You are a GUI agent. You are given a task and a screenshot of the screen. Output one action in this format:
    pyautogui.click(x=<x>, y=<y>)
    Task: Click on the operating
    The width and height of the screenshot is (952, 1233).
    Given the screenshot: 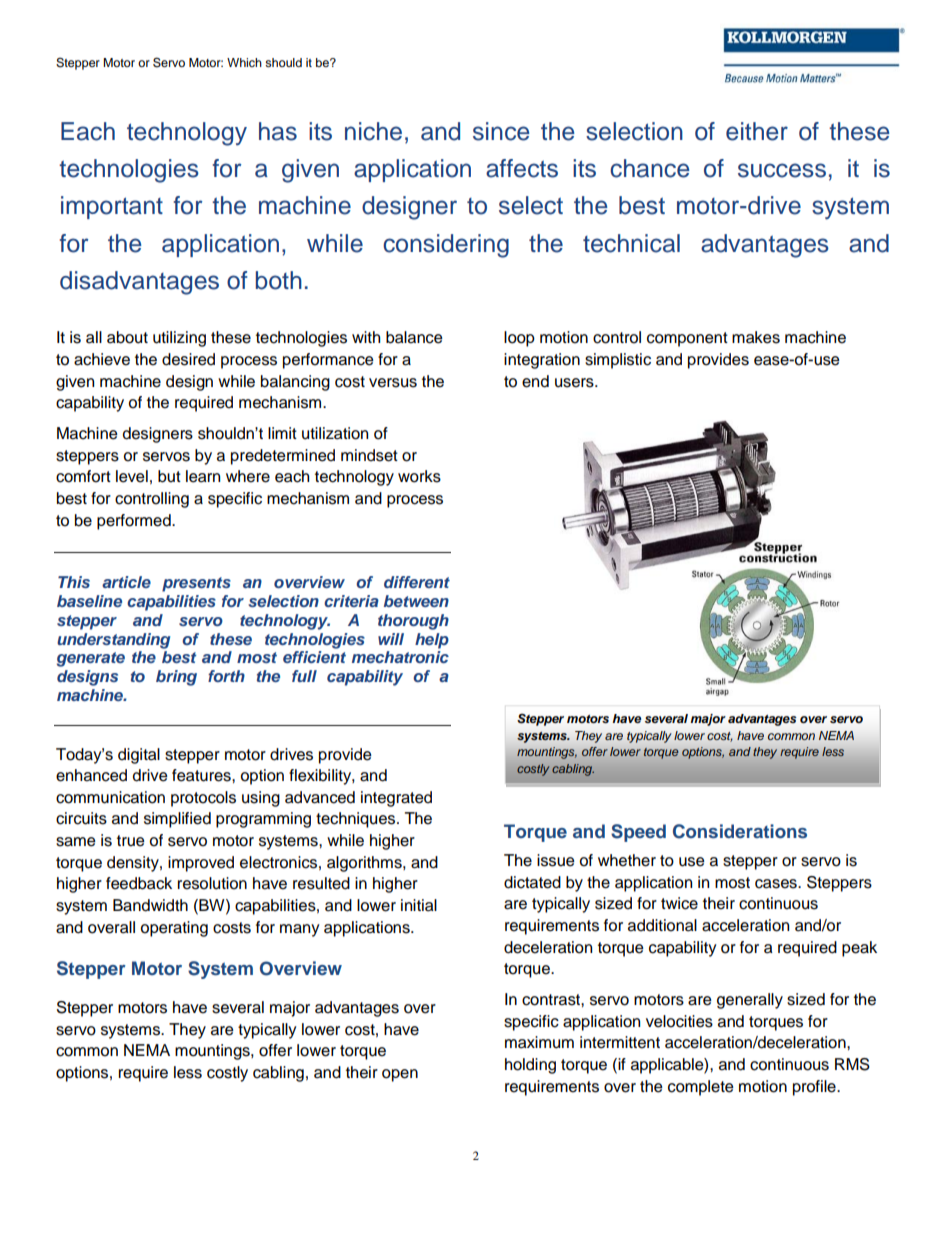 What is the action you would take?
    pyautogui.click(x=174, y=929)
